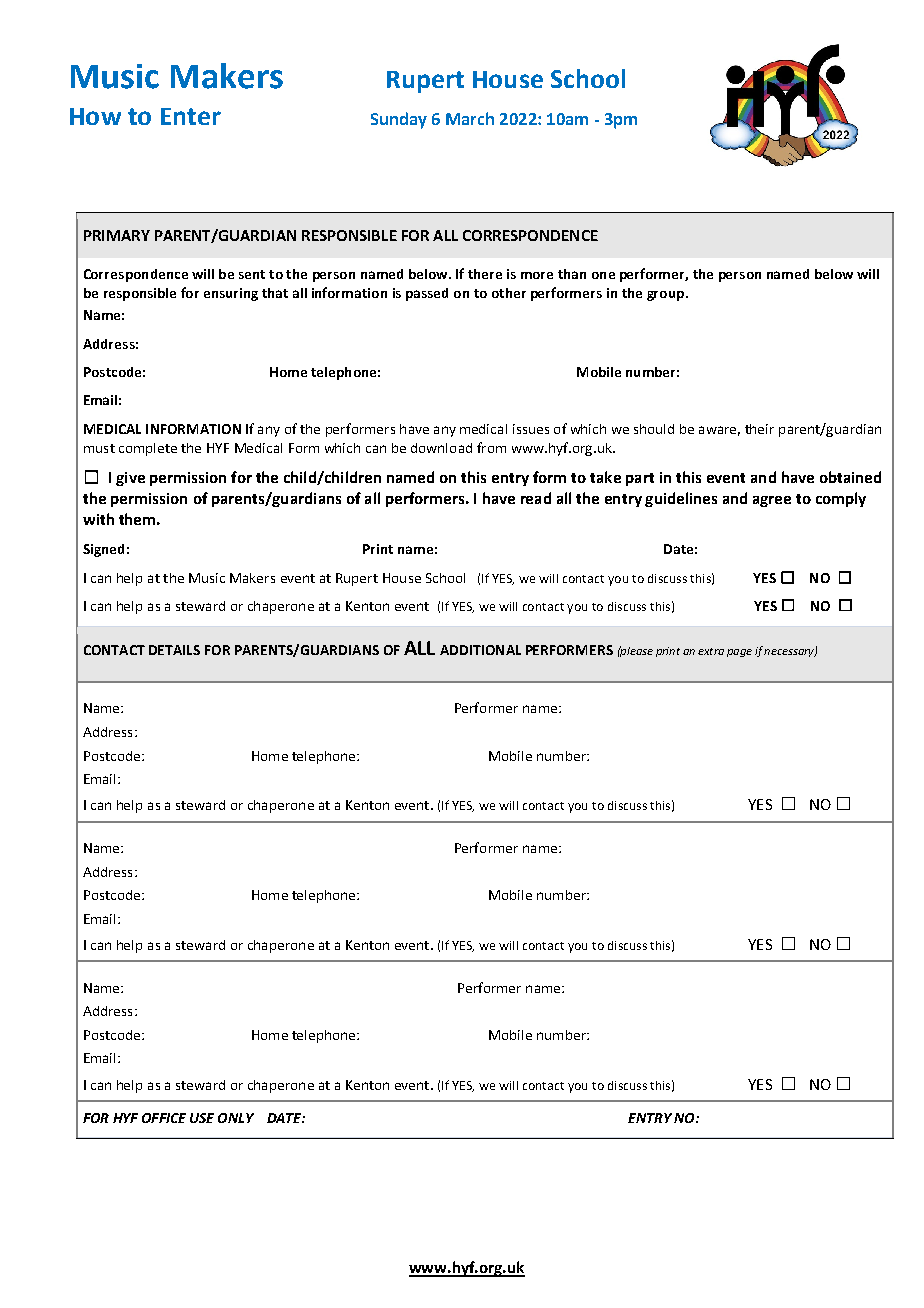  What do you see at coordinates (191, 116) in the screenshot?
I see `Enter` at bounding box center [191, 116].
